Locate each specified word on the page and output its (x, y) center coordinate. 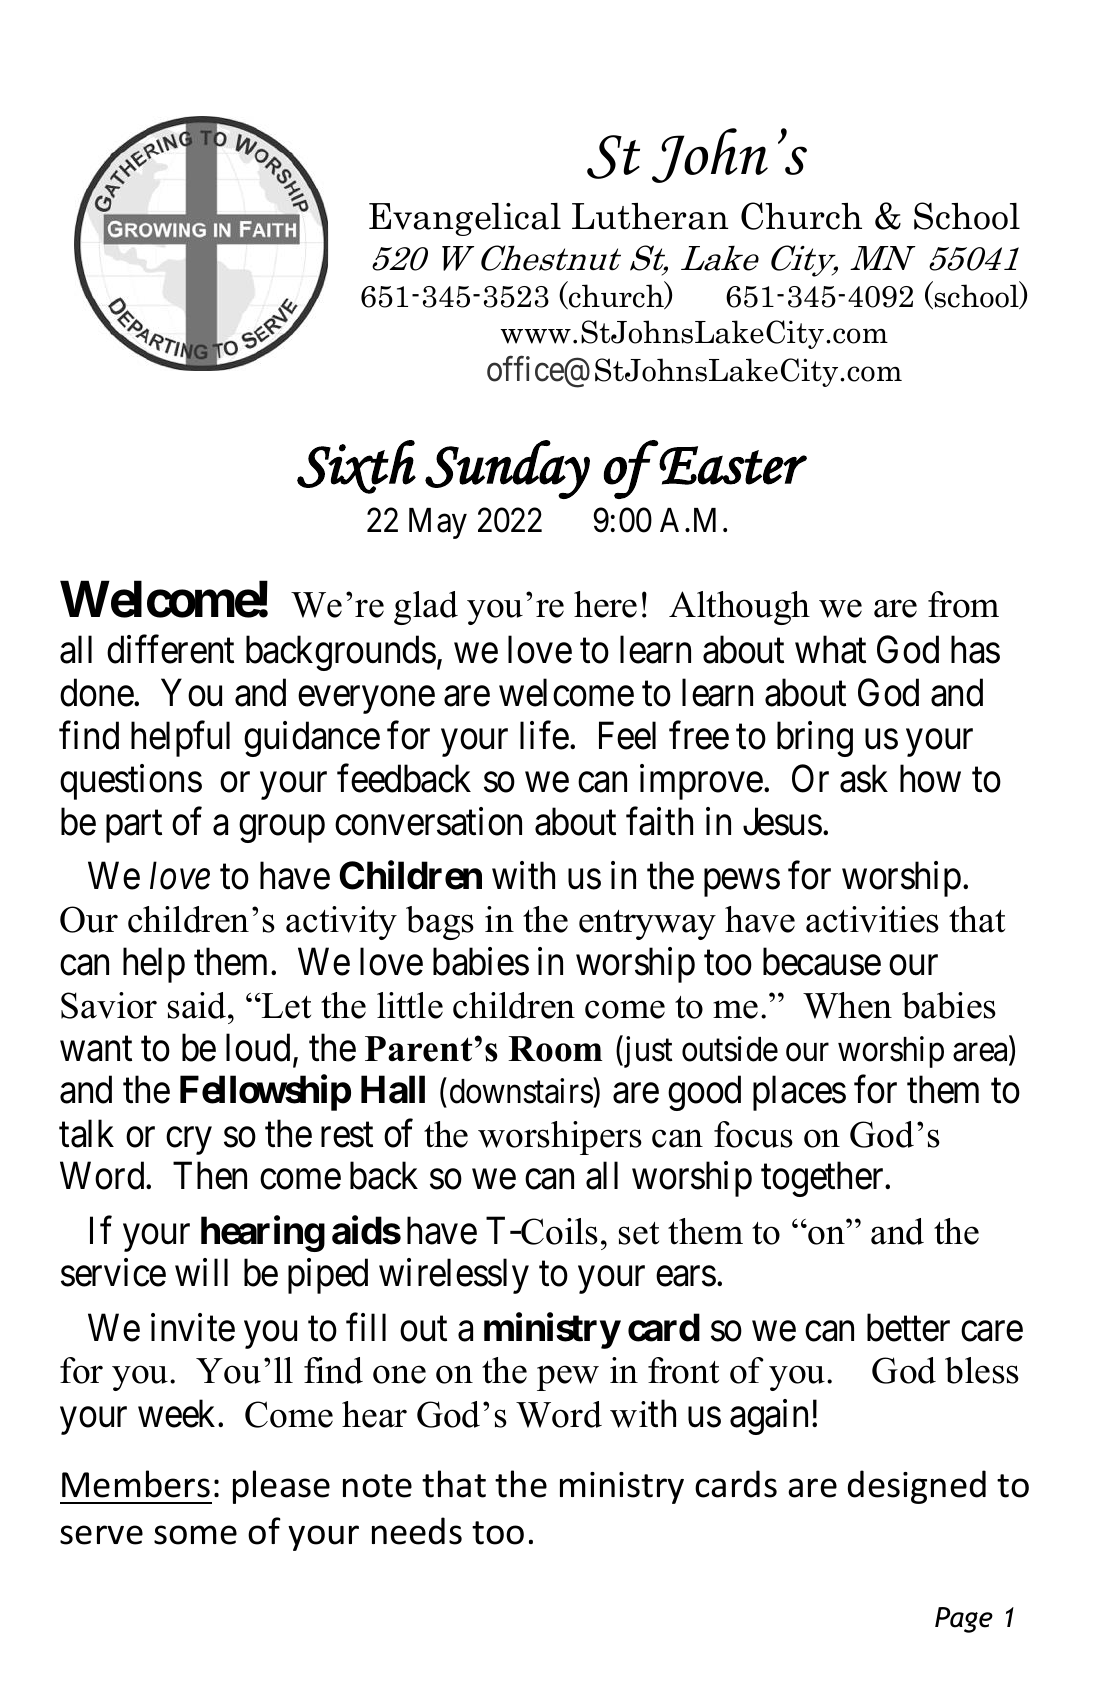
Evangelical (465, 219)
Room (555, 1049)
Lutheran (650, 216)
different (170, 649)
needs (417, 1531)
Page (964, 1620)
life (544, 735)
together (823, 1179)
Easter (733, 465)
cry (189, 1141)
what (830, 649)
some (195, 1535)
